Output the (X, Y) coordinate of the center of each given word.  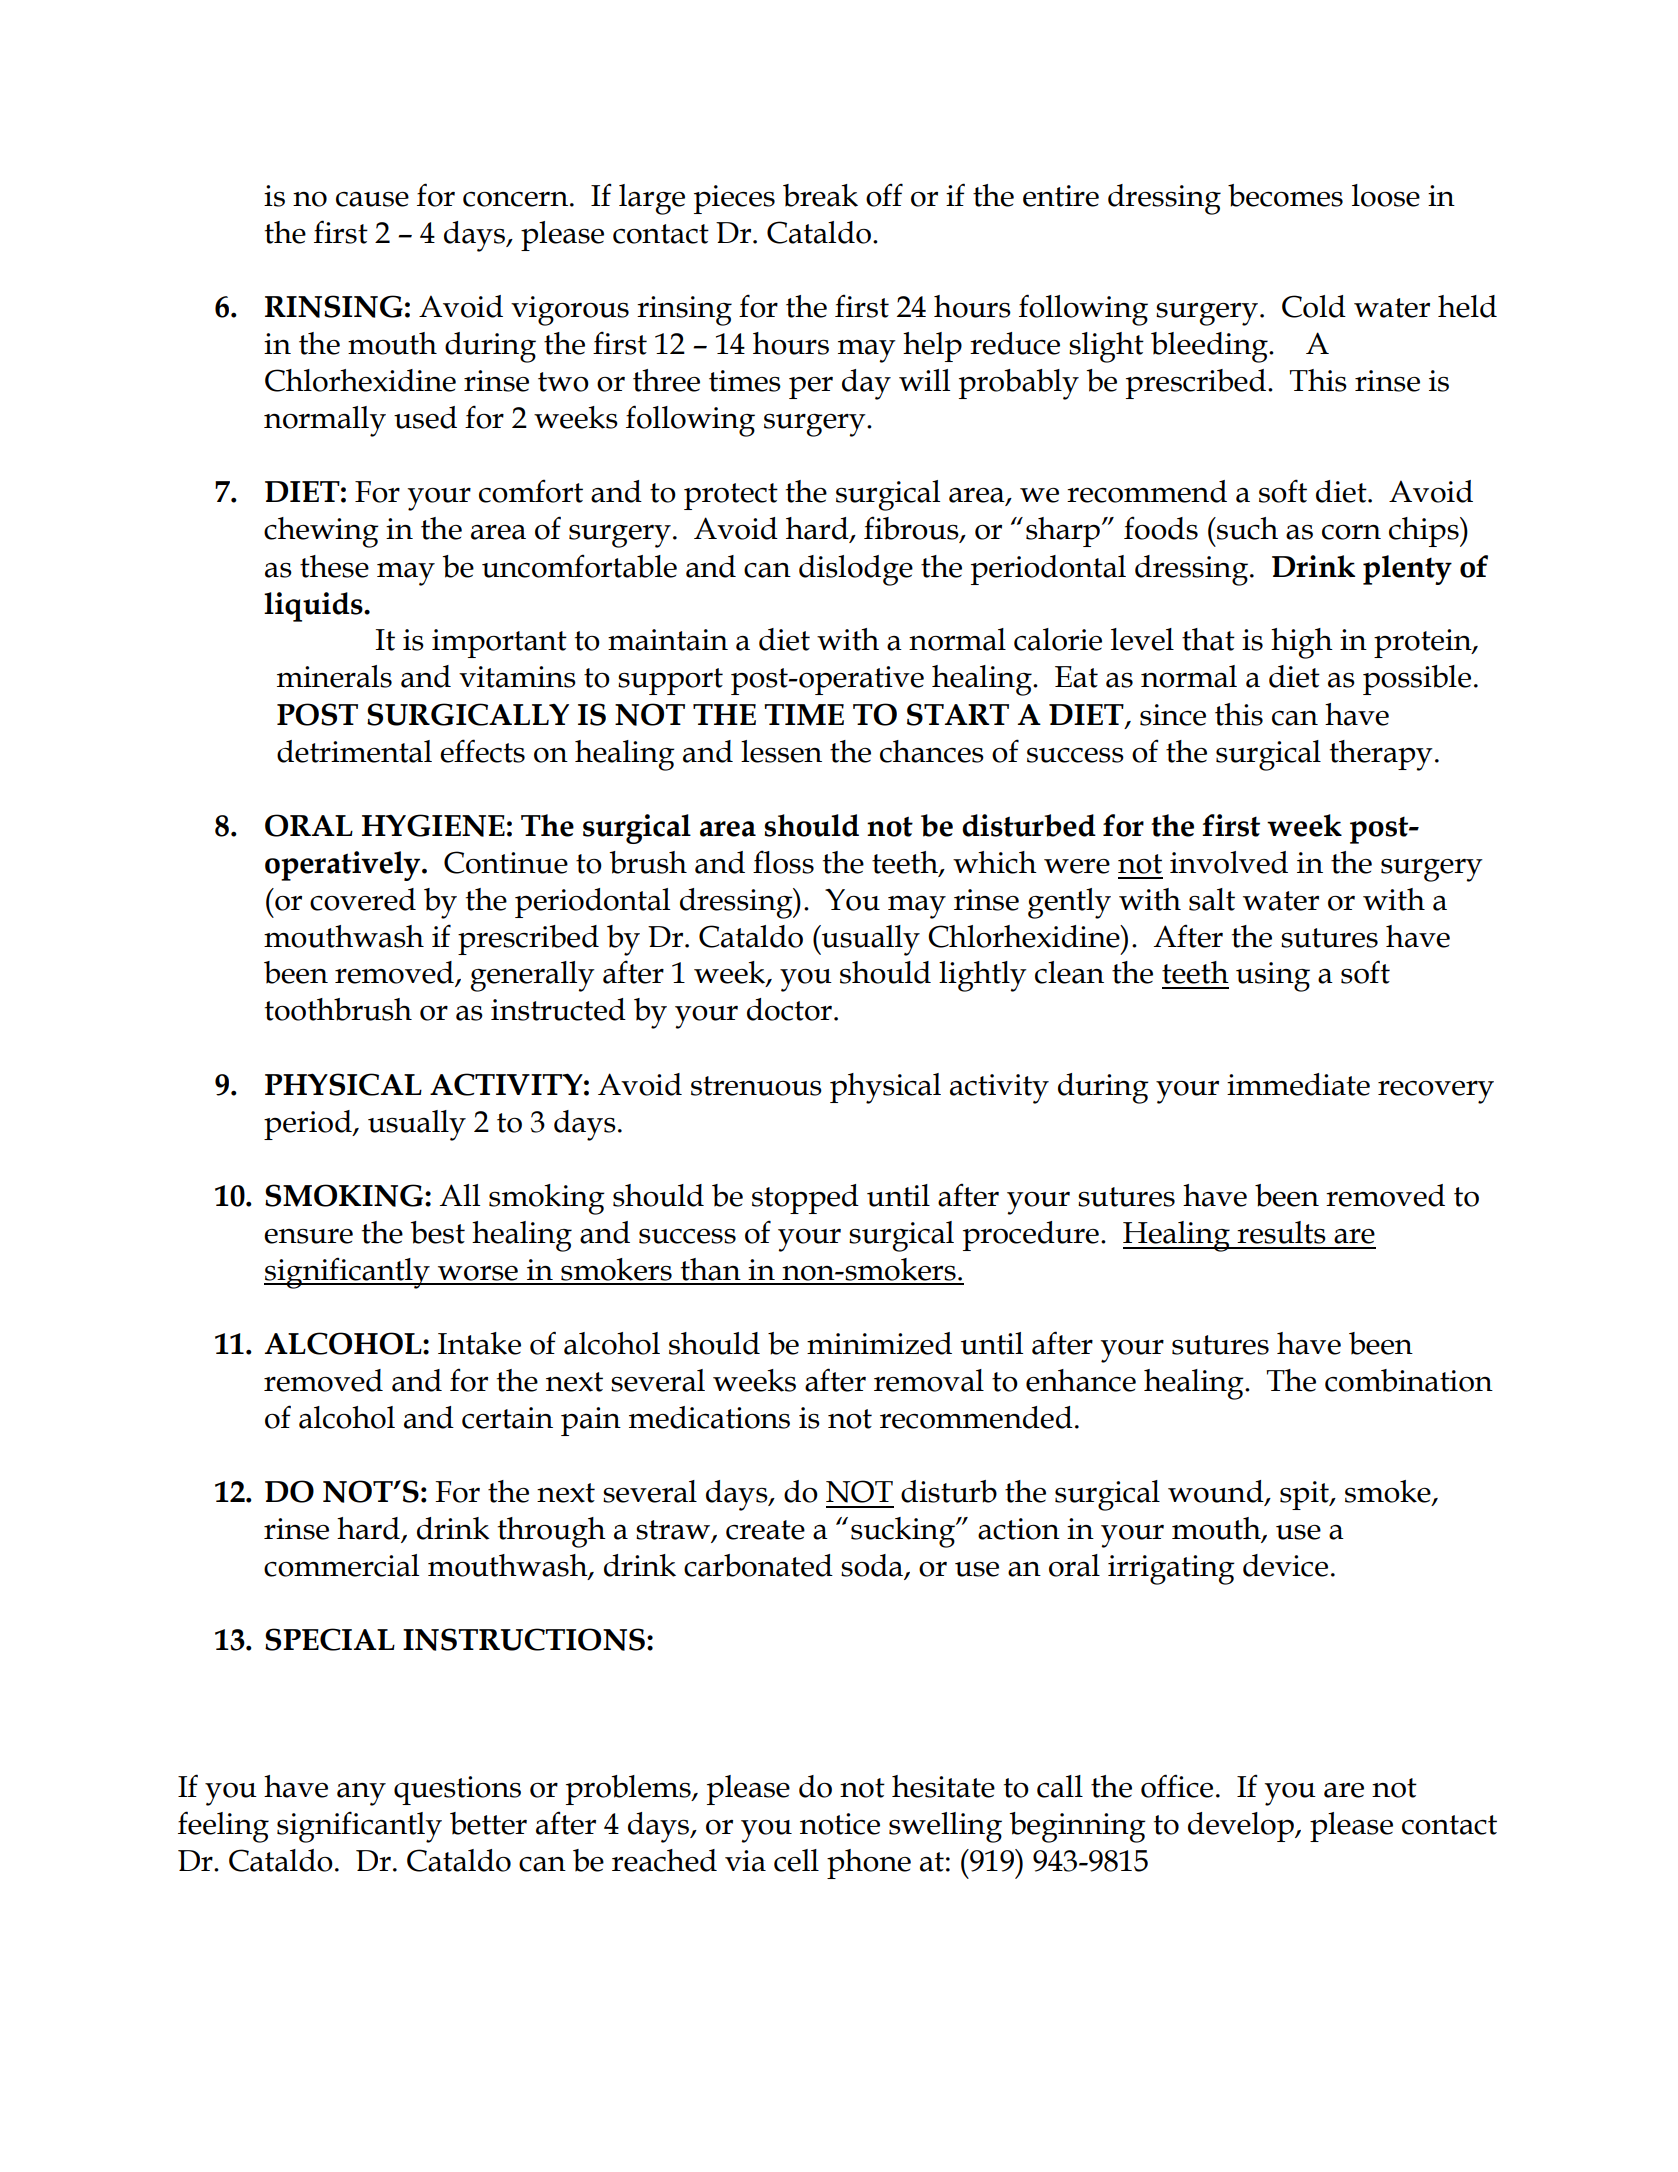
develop (1242, 1827)
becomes (1285, 195)
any (361, 1794)
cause (372, 199)
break (820, 195)
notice (840, 1824)
